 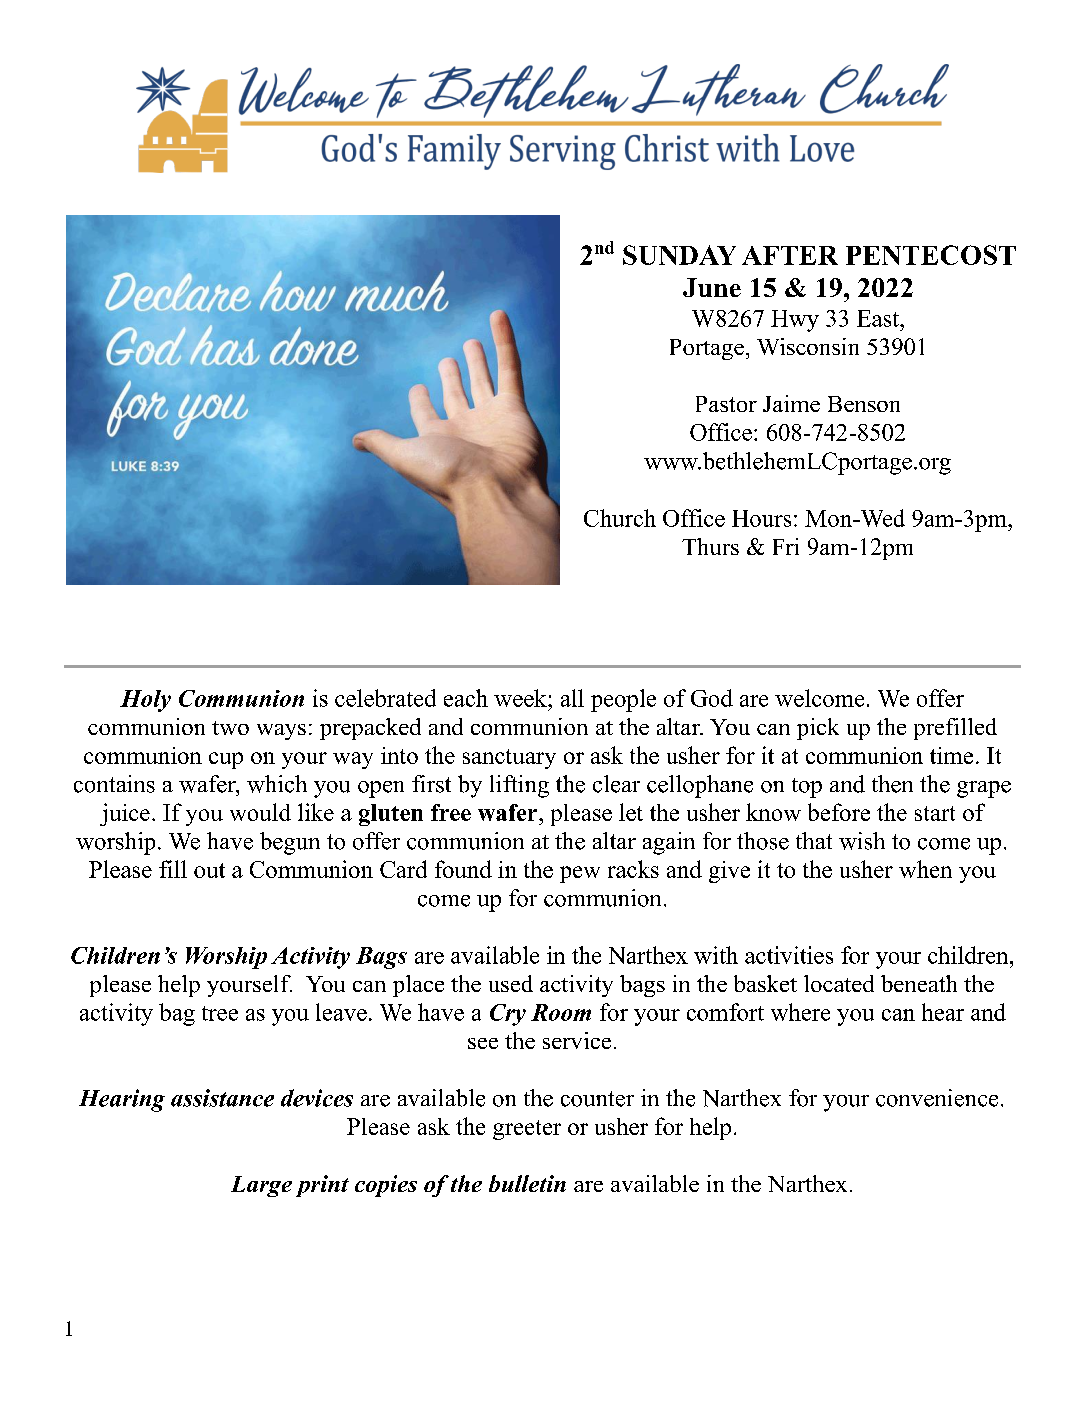 I want to click on convenience, so click(x=937, y=1098).
